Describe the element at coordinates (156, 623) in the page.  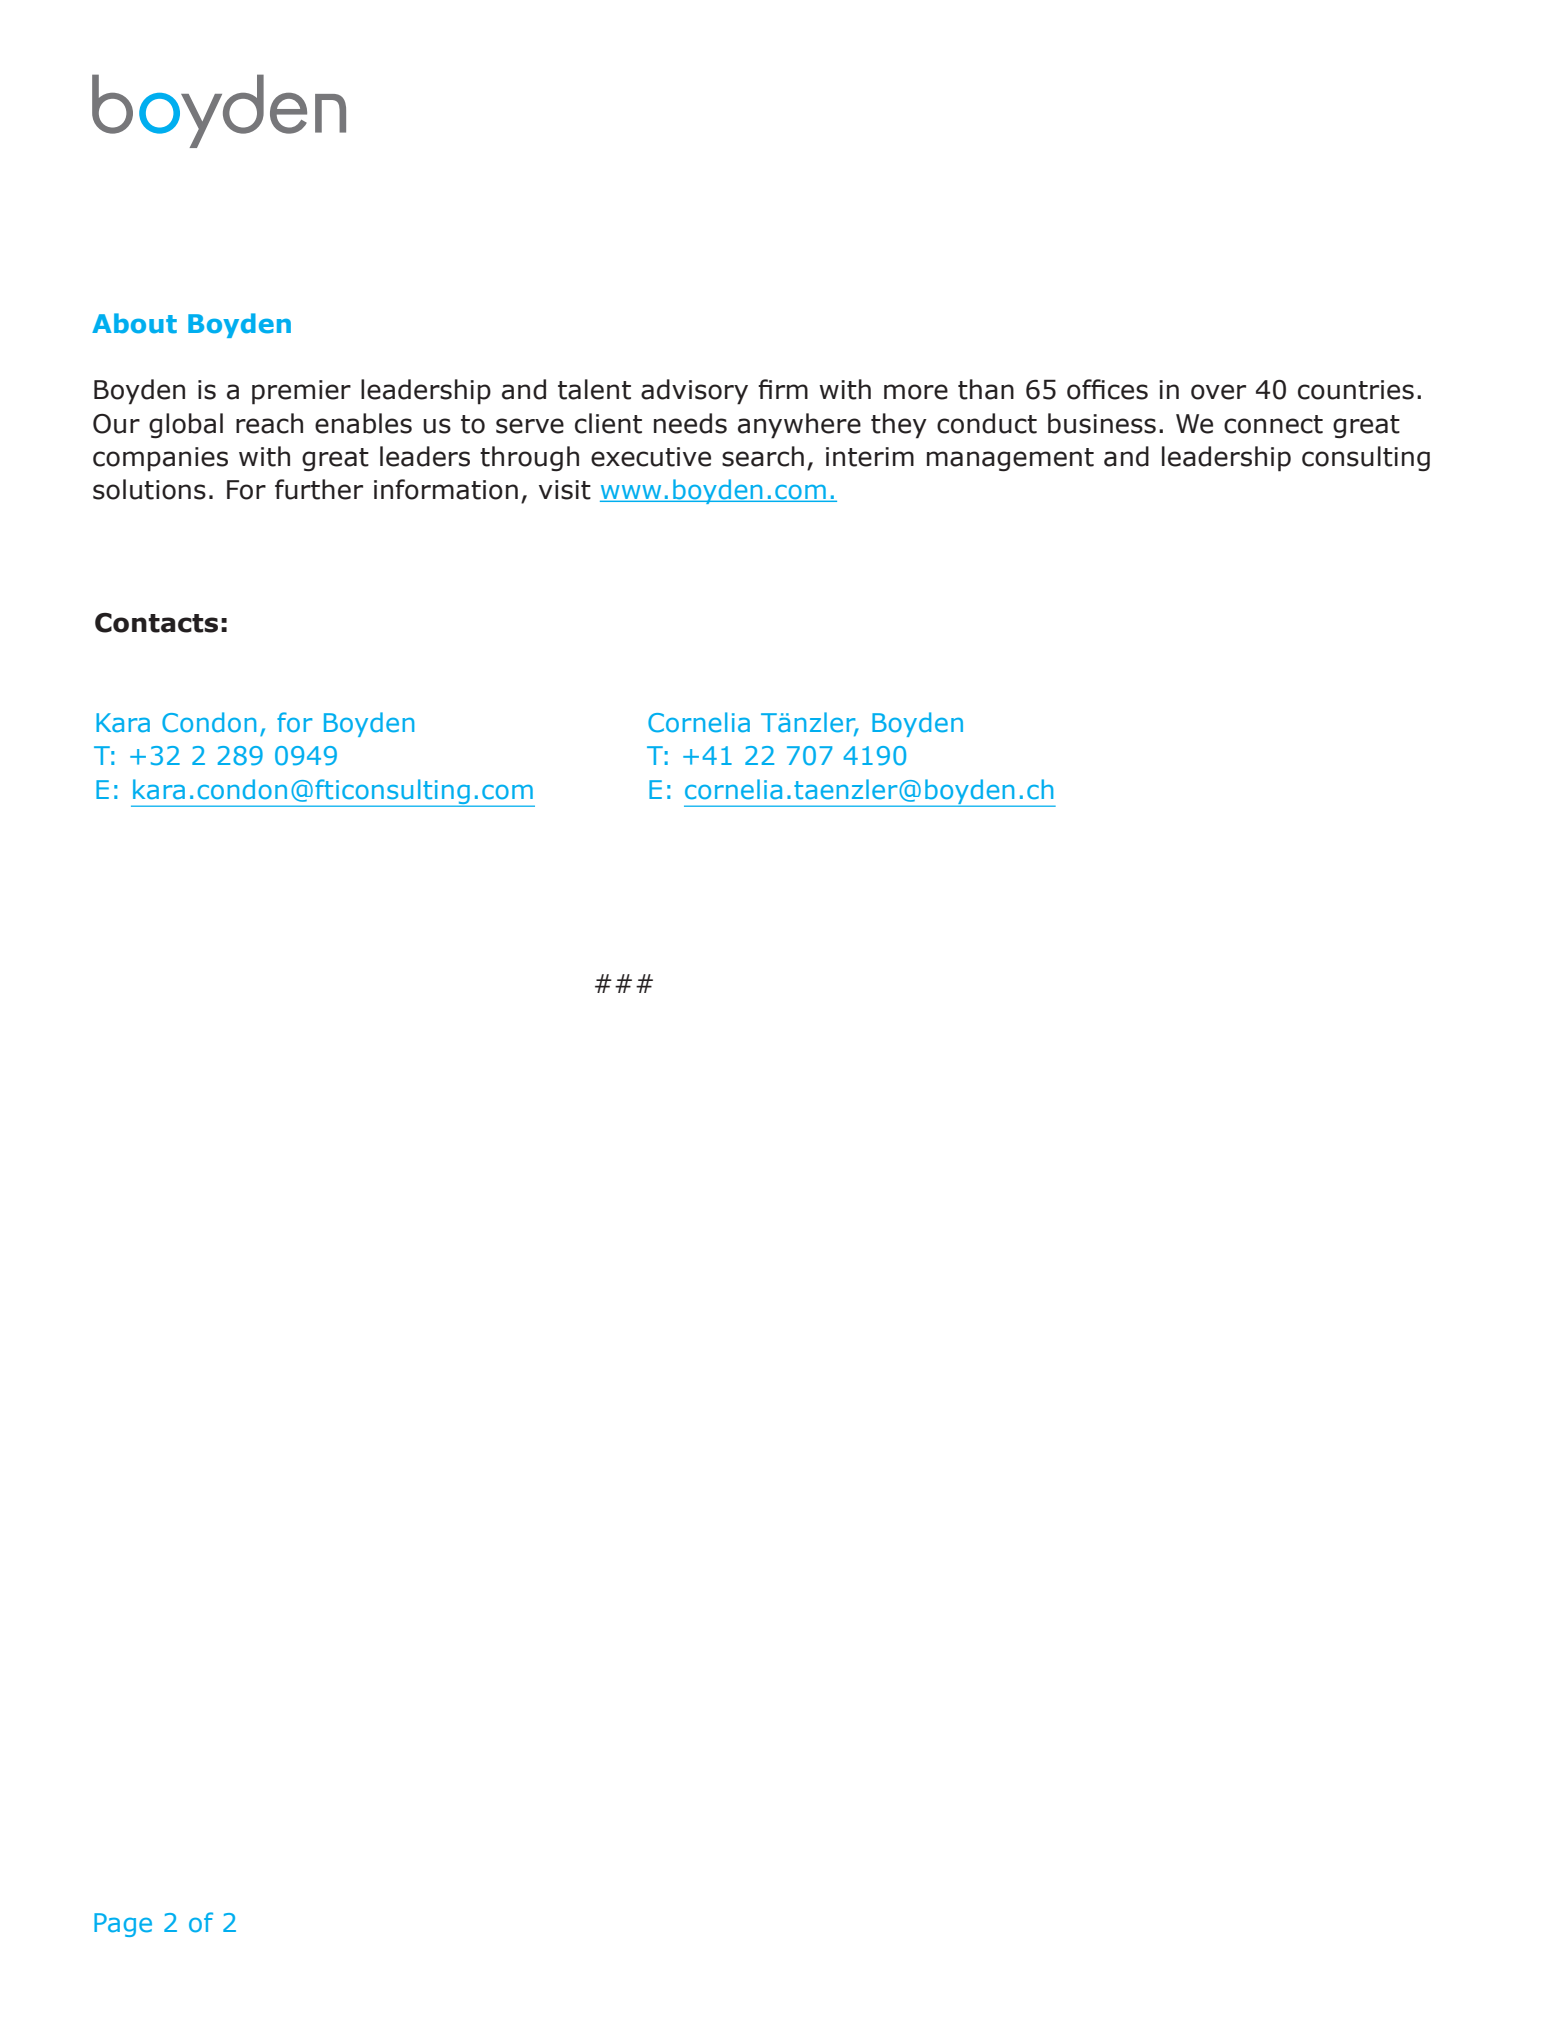
I see `Contacts` at that location.
